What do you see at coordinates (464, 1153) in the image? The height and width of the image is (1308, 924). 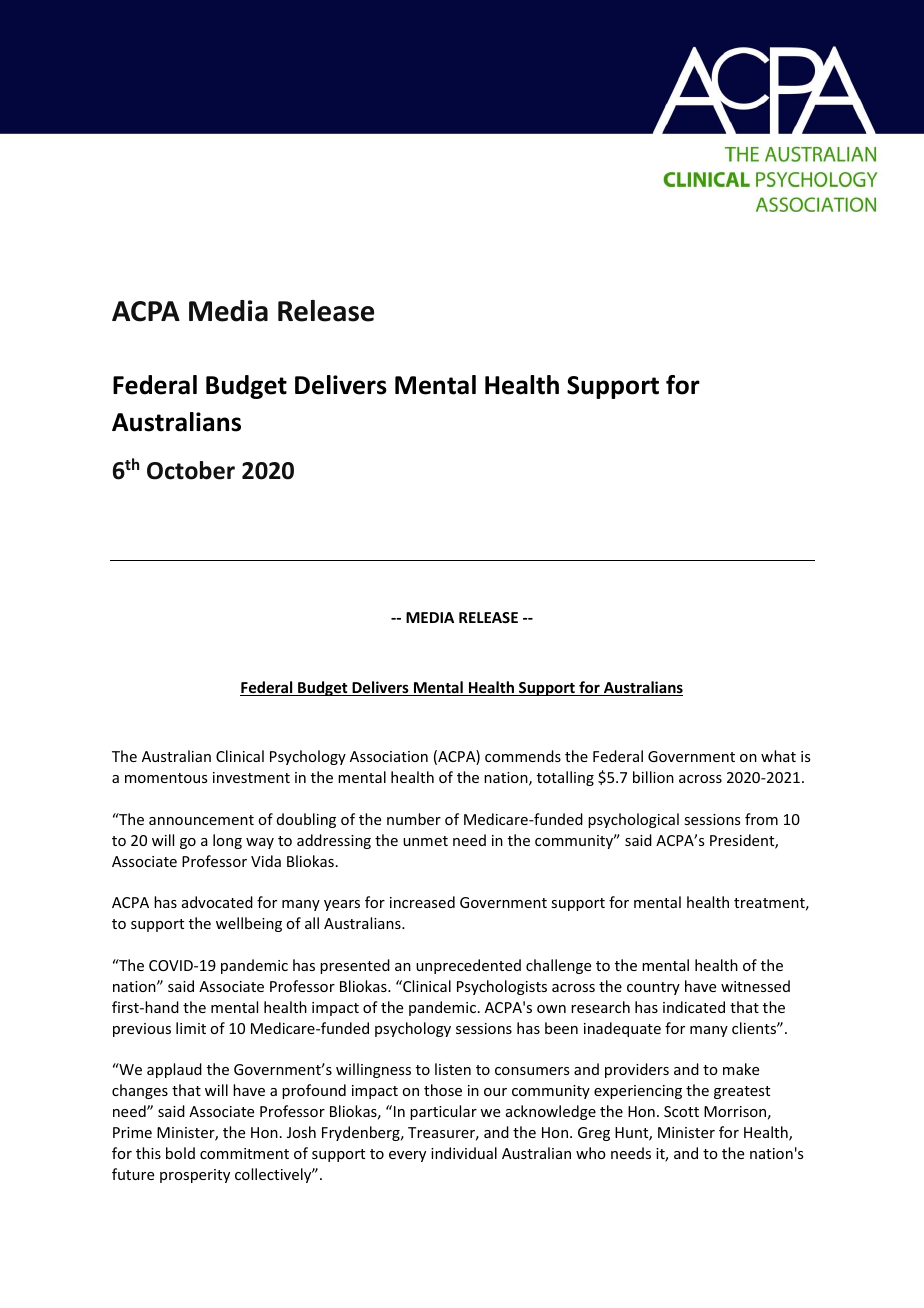 I see `individual` at bounding box center [464, 1153].
